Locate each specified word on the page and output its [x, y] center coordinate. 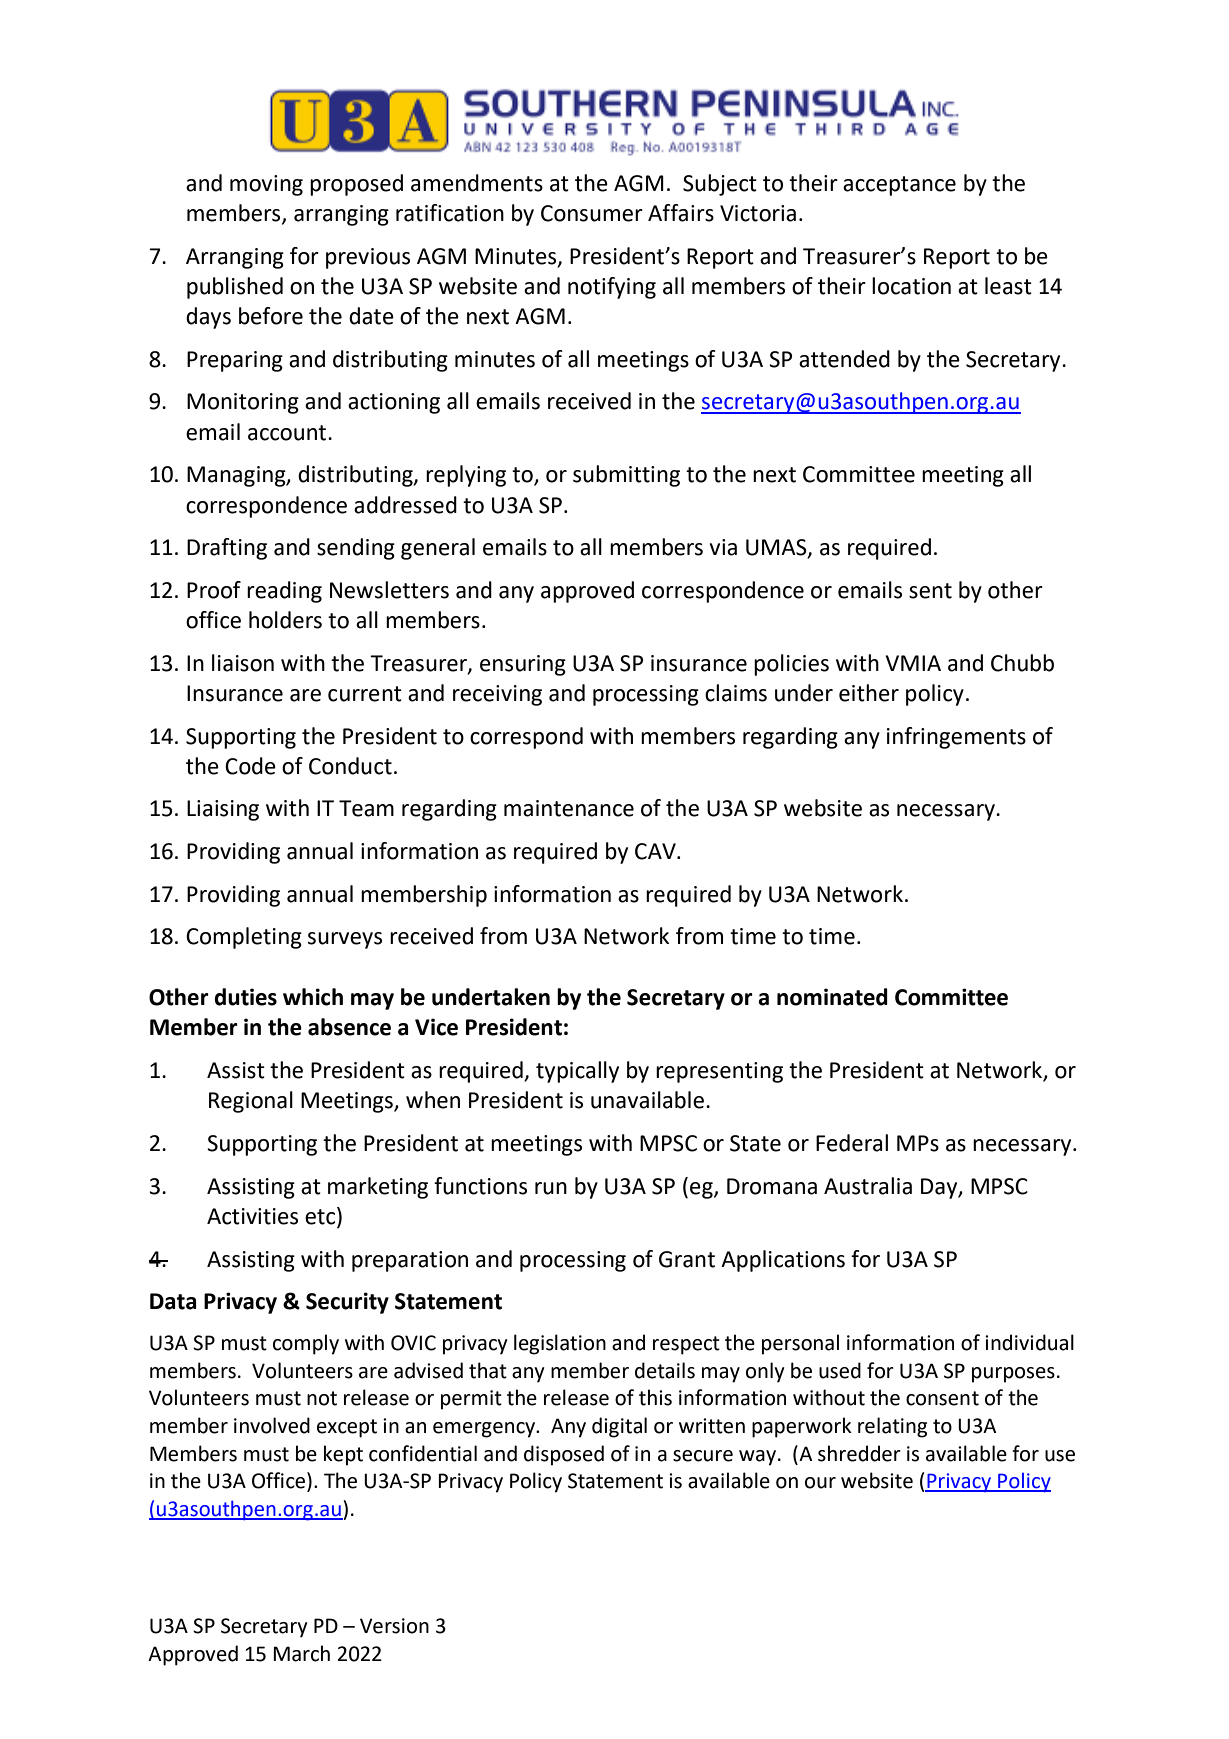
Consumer [592, 213]
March [301, 1653]
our [820, 1483]
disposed [564, 1455]
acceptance [899, 186]
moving [266, 185]
